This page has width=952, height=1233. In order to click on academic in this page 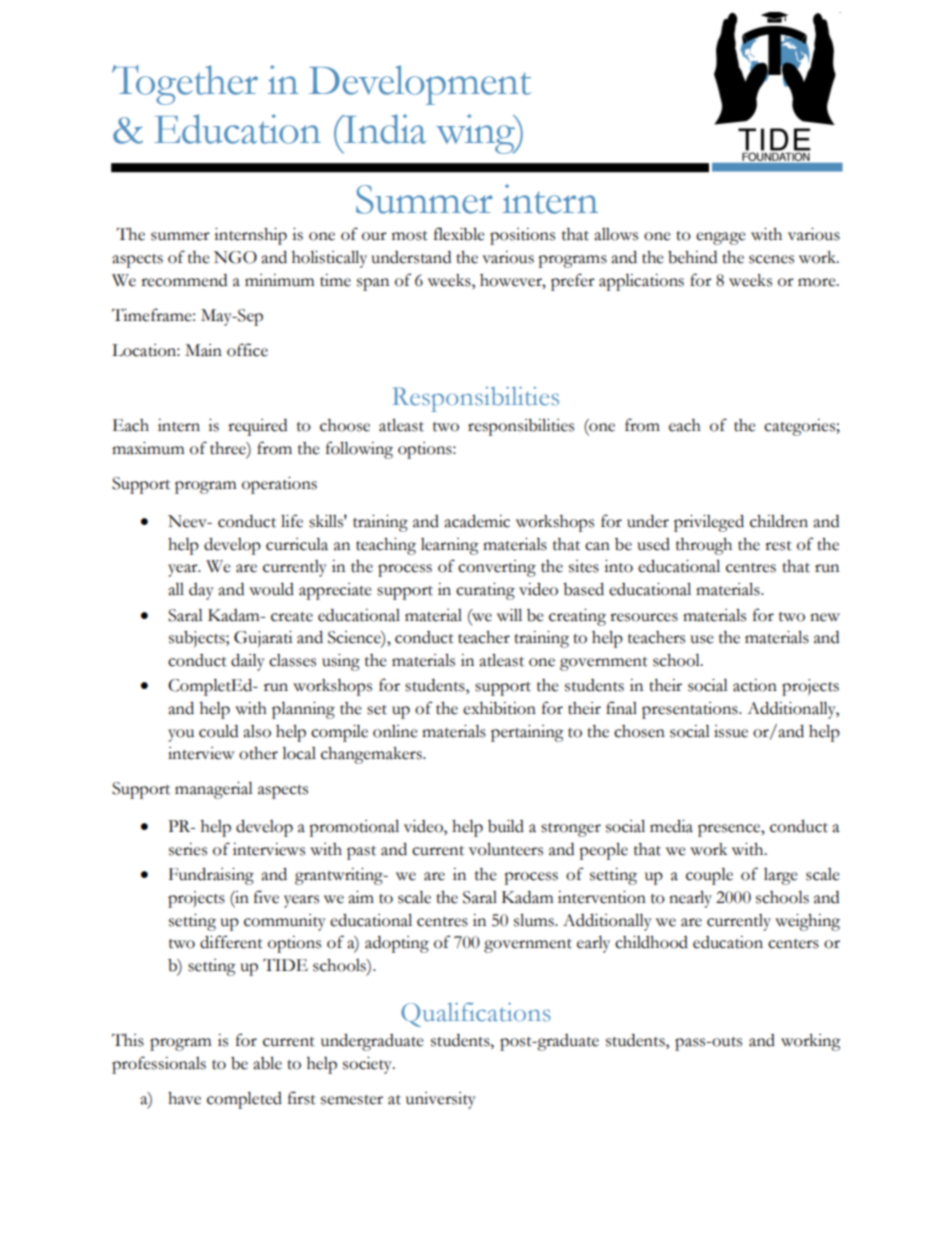, I will do `click(477, 521)`.
